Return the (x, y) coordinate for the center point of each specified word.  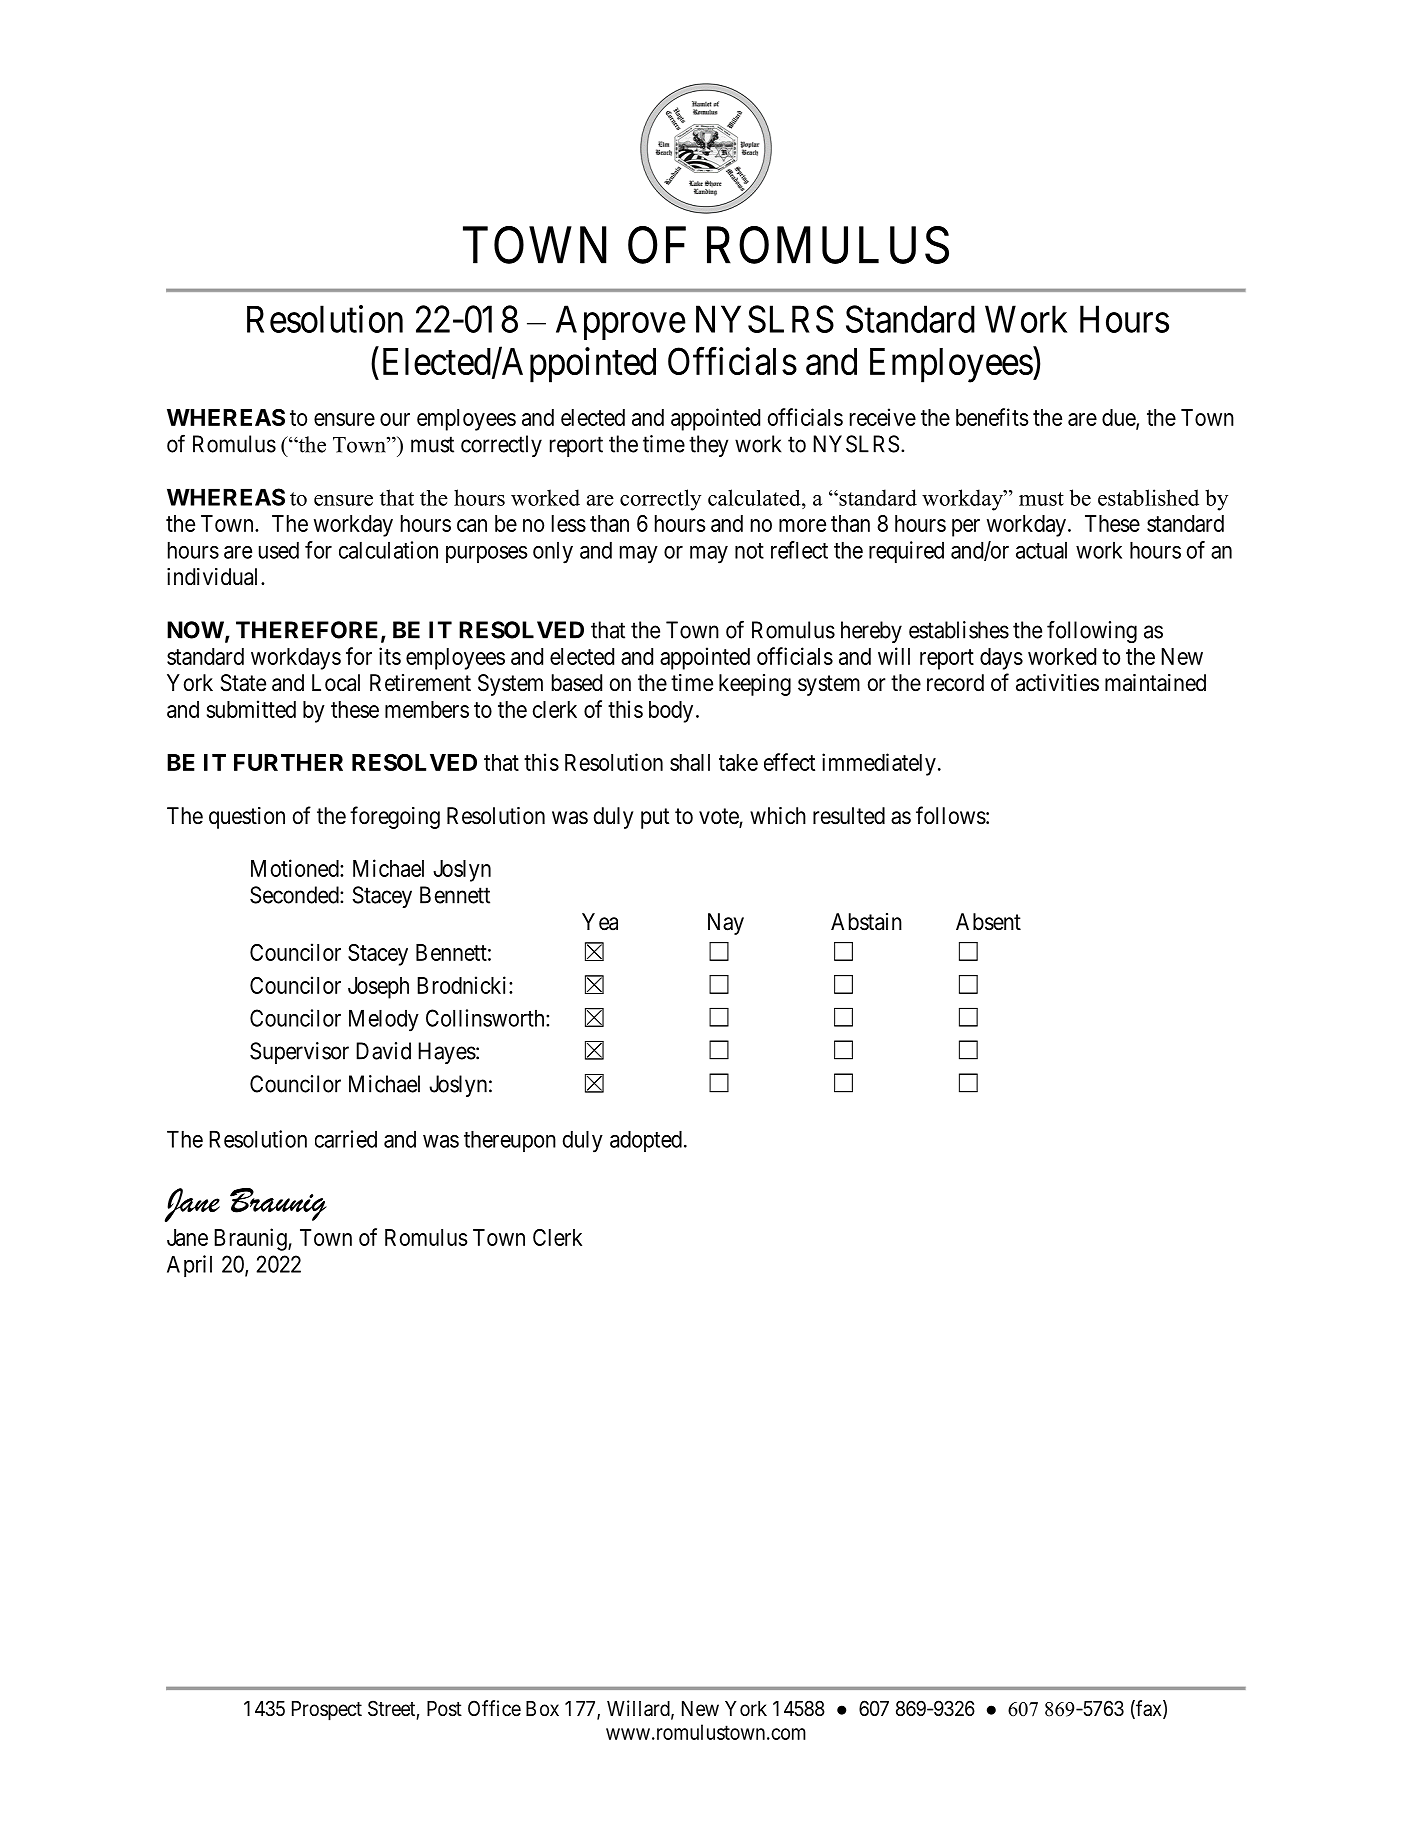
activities (1057, 683)
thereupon (510, 1141)
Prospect (327, 1711)
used (279, 550)
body (671, 712)
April (189, 1266)
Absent (988, 922)
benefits (992, 417)
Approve (621, 322)
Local (336, 683)
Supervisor (299, 1053)
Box (542, 1709)
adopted (646, 1141)
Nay (726, 924)
